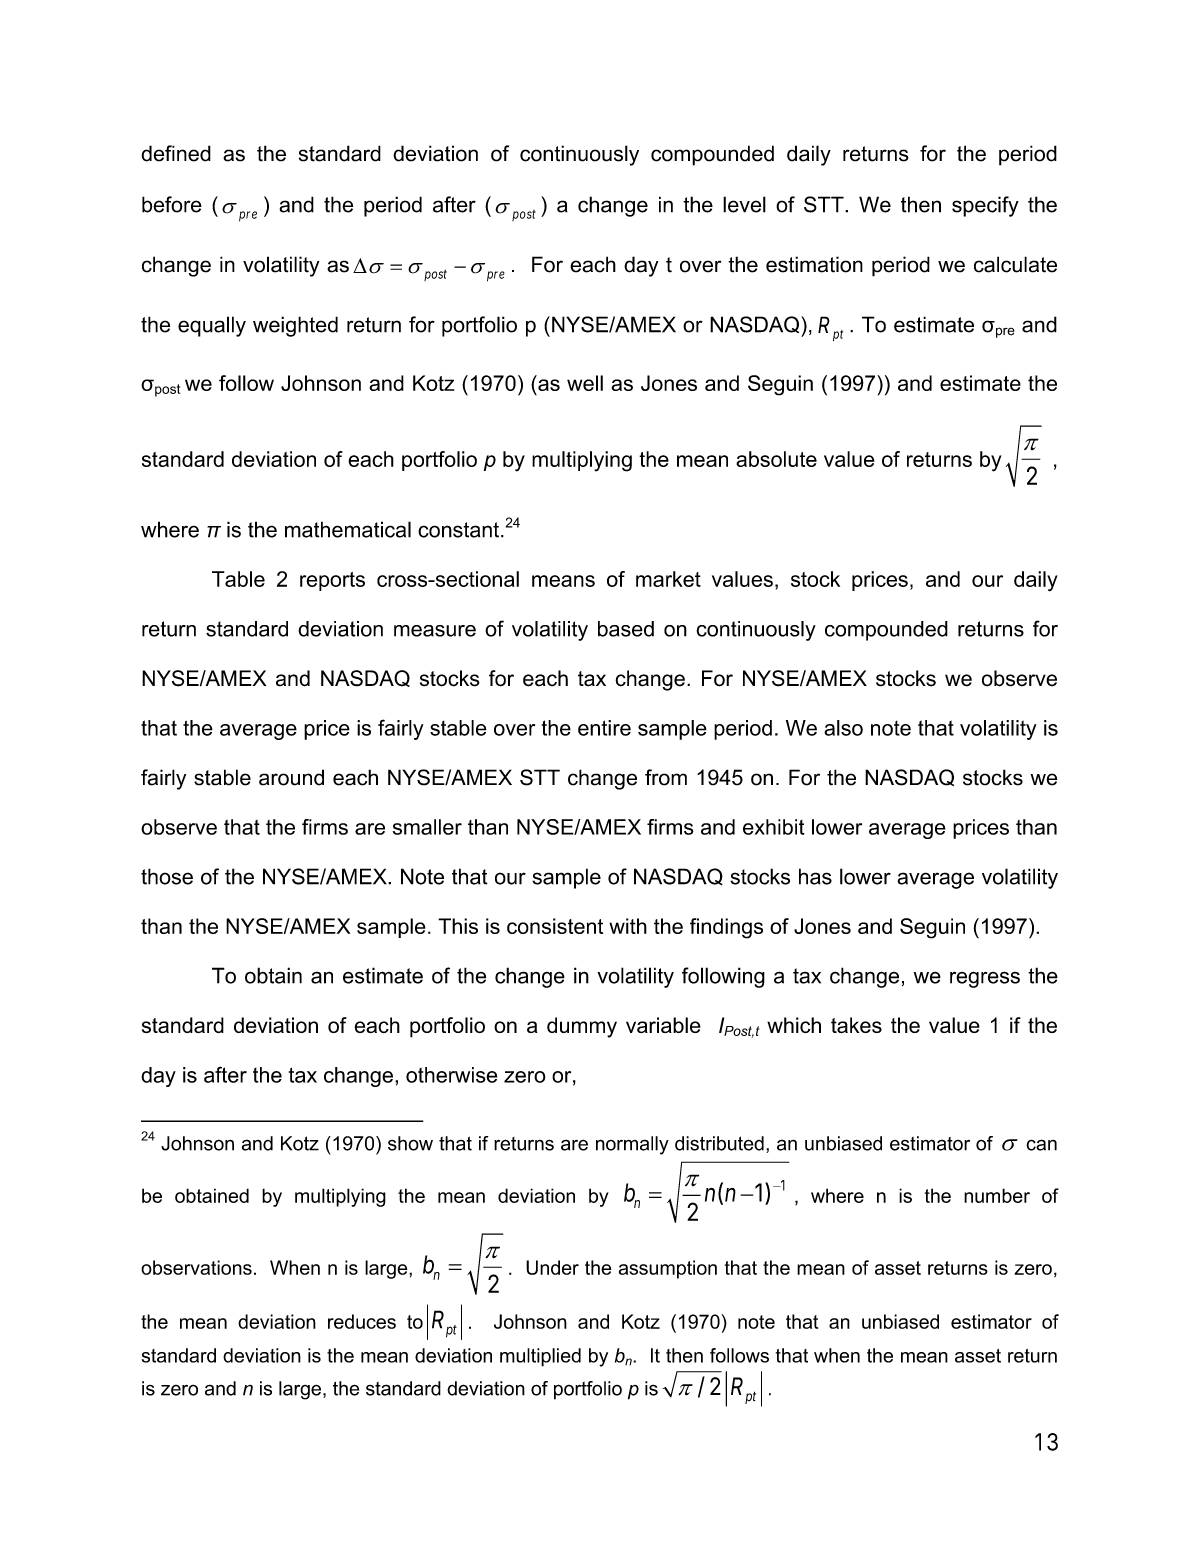  What do you see at coordinates (744, 204) in the screenshot?
I see `level` at bounding box center [744, 204].
